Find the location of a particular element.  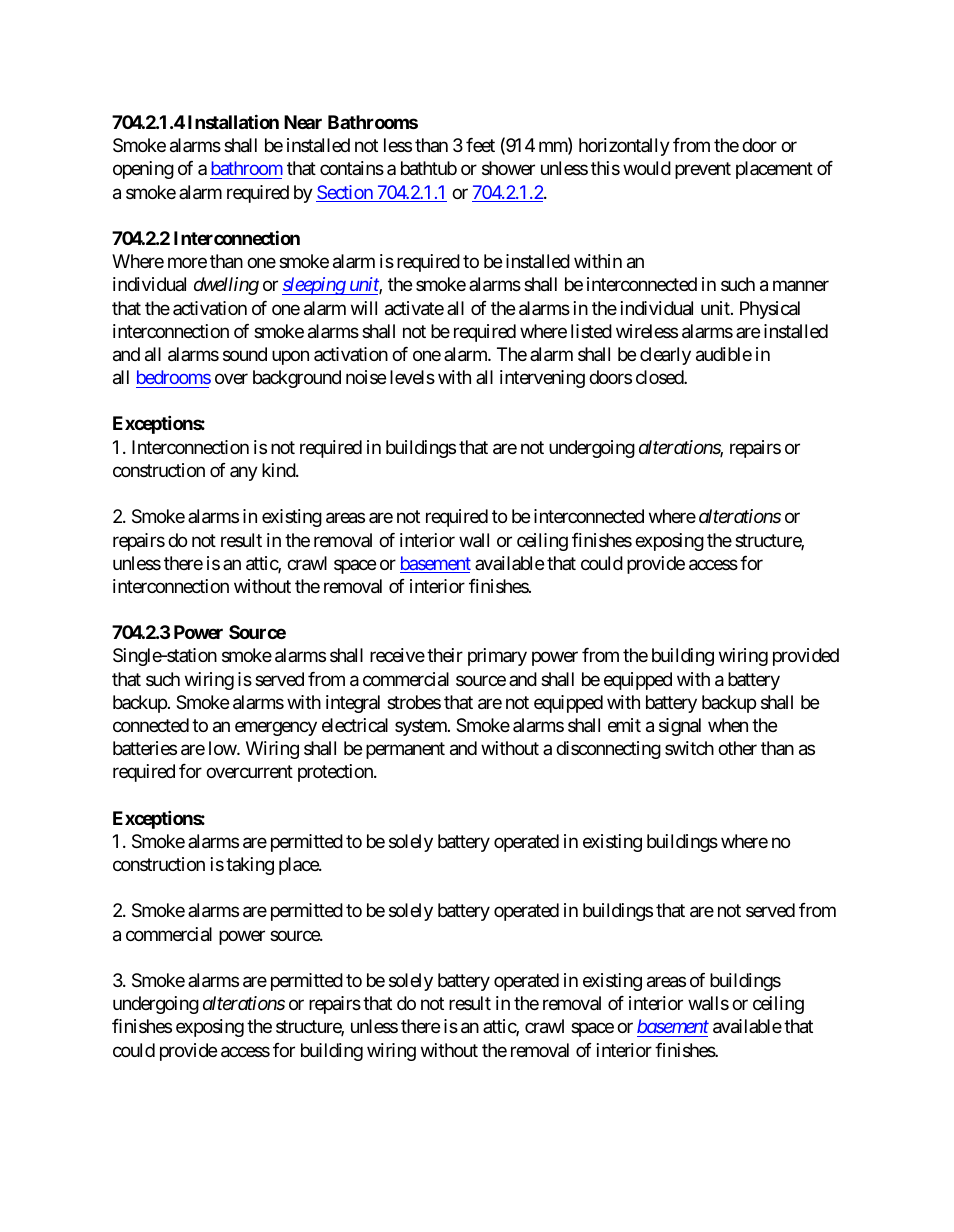

sound is located at coordinates (245, 354).
